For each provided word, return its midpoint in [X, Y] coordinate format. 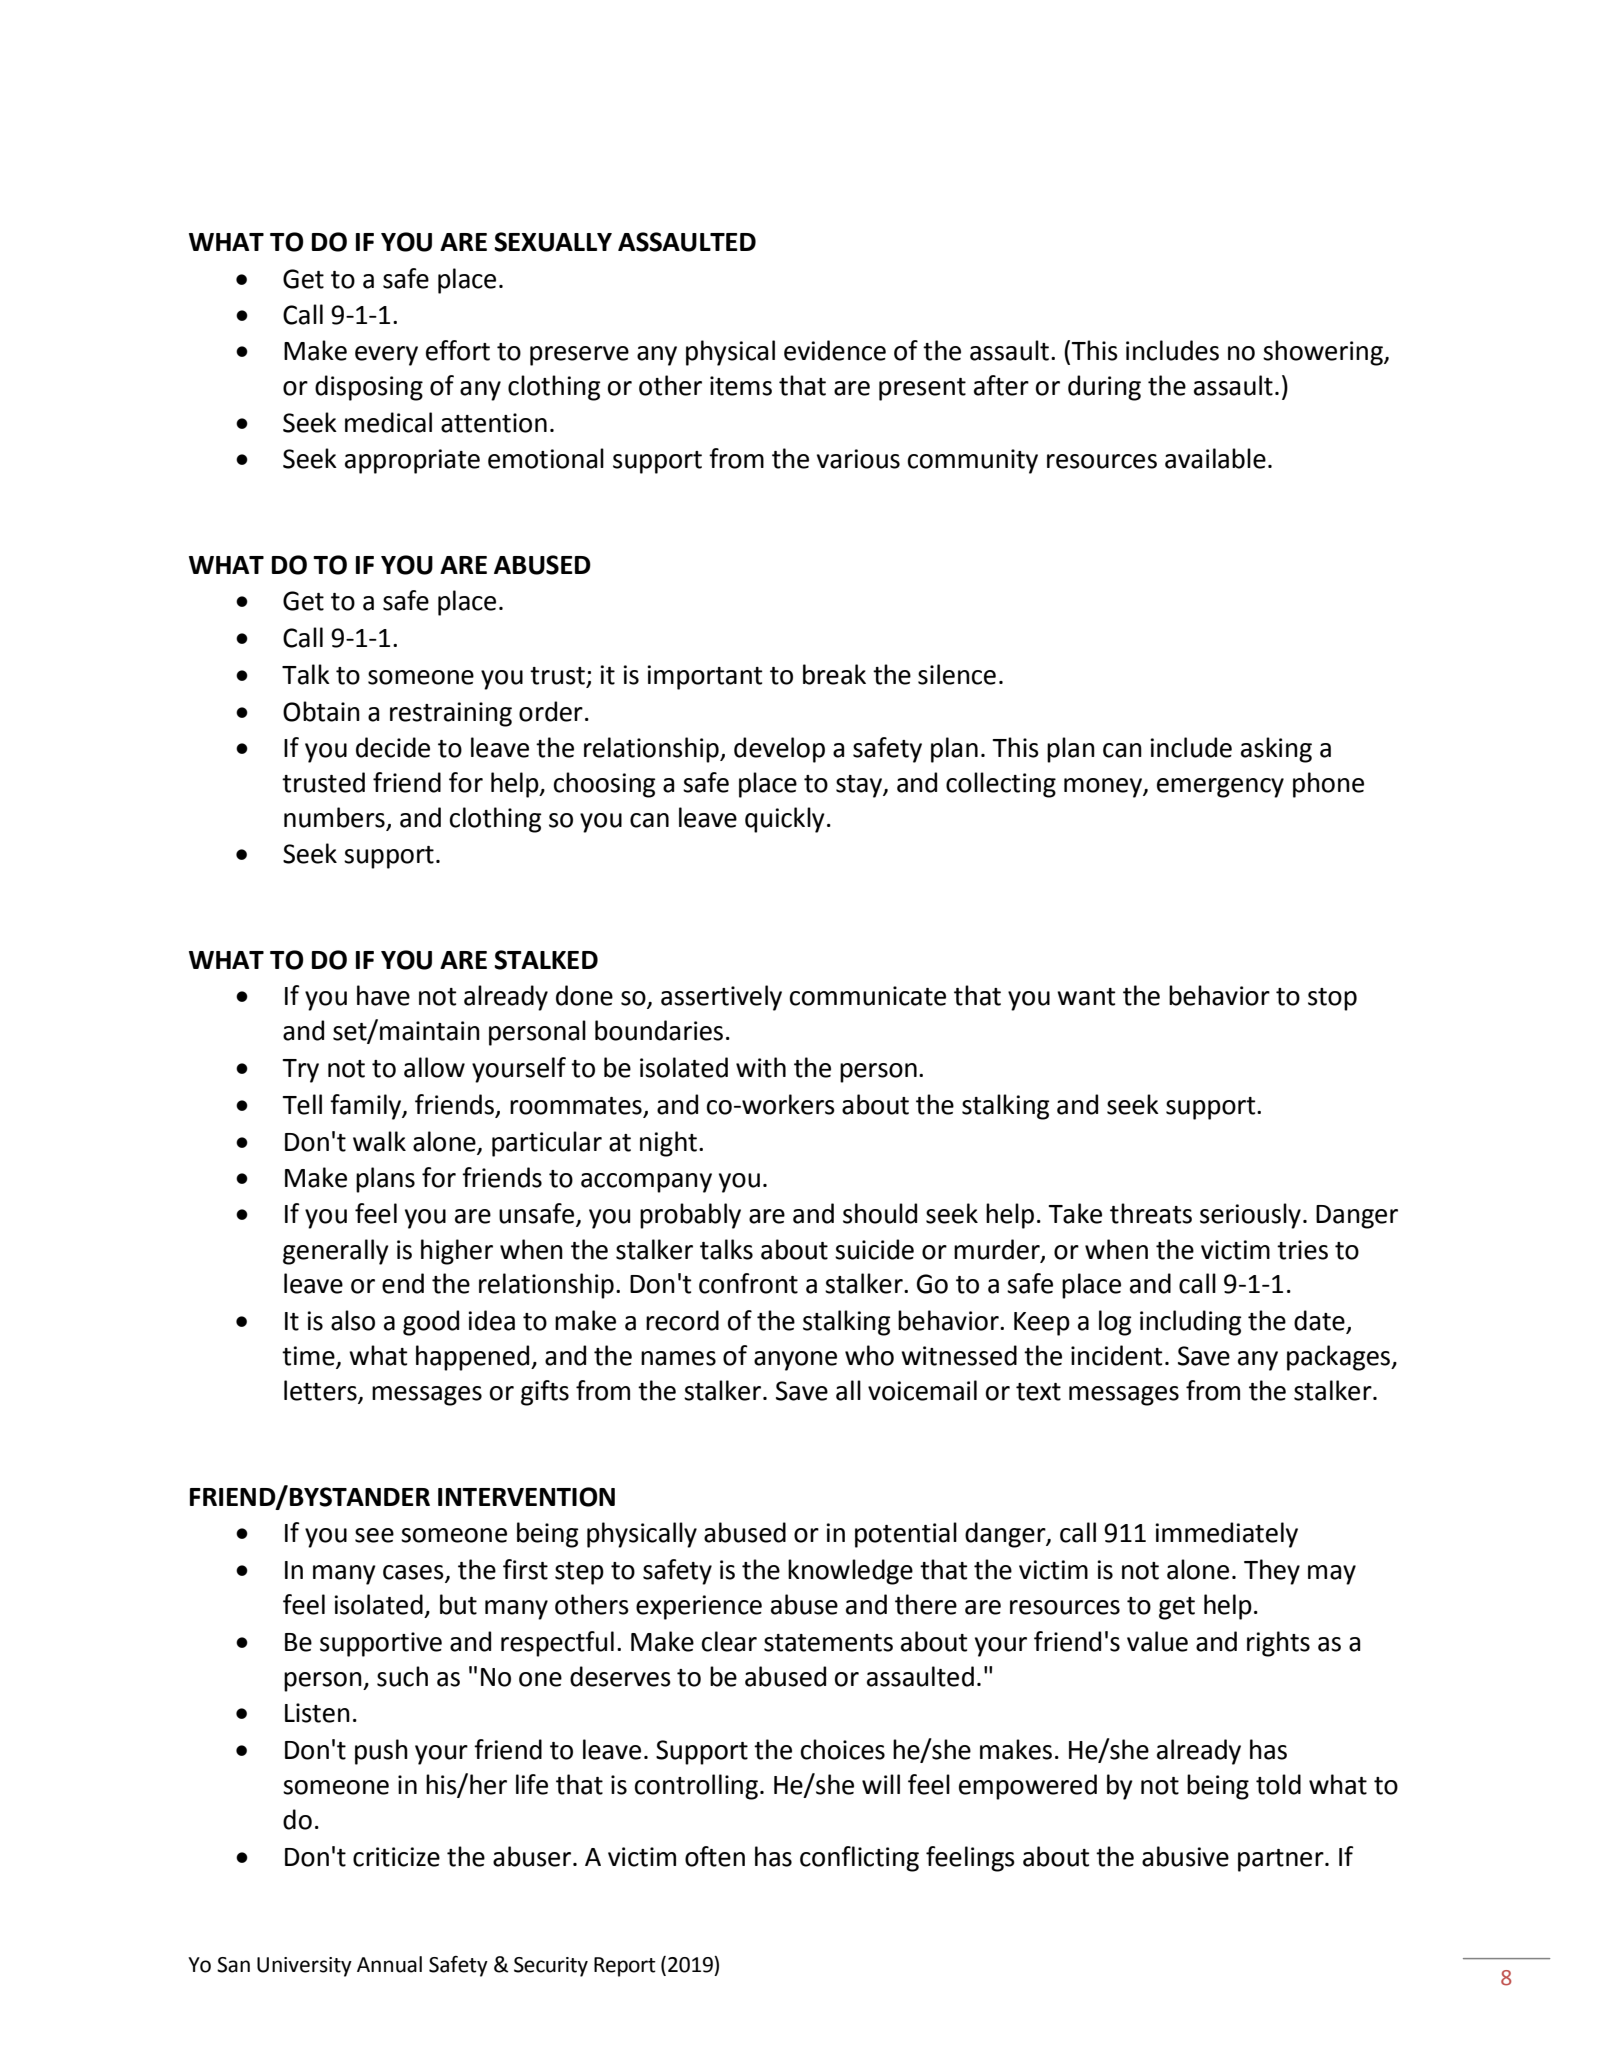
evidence [835, 350]
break [834, 674]
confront [748, 1283]
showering [1324, 353]
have [383, 995]
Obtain [321, 711]
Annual [389, 1964]
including [1191, 1323]
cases [414, 1573]
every [386, 356]
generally [336, 1252]
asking [1276, 750]
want [1086, 997]
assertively [721, 998]
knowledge [850, 1572]
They [1272, 1572]
